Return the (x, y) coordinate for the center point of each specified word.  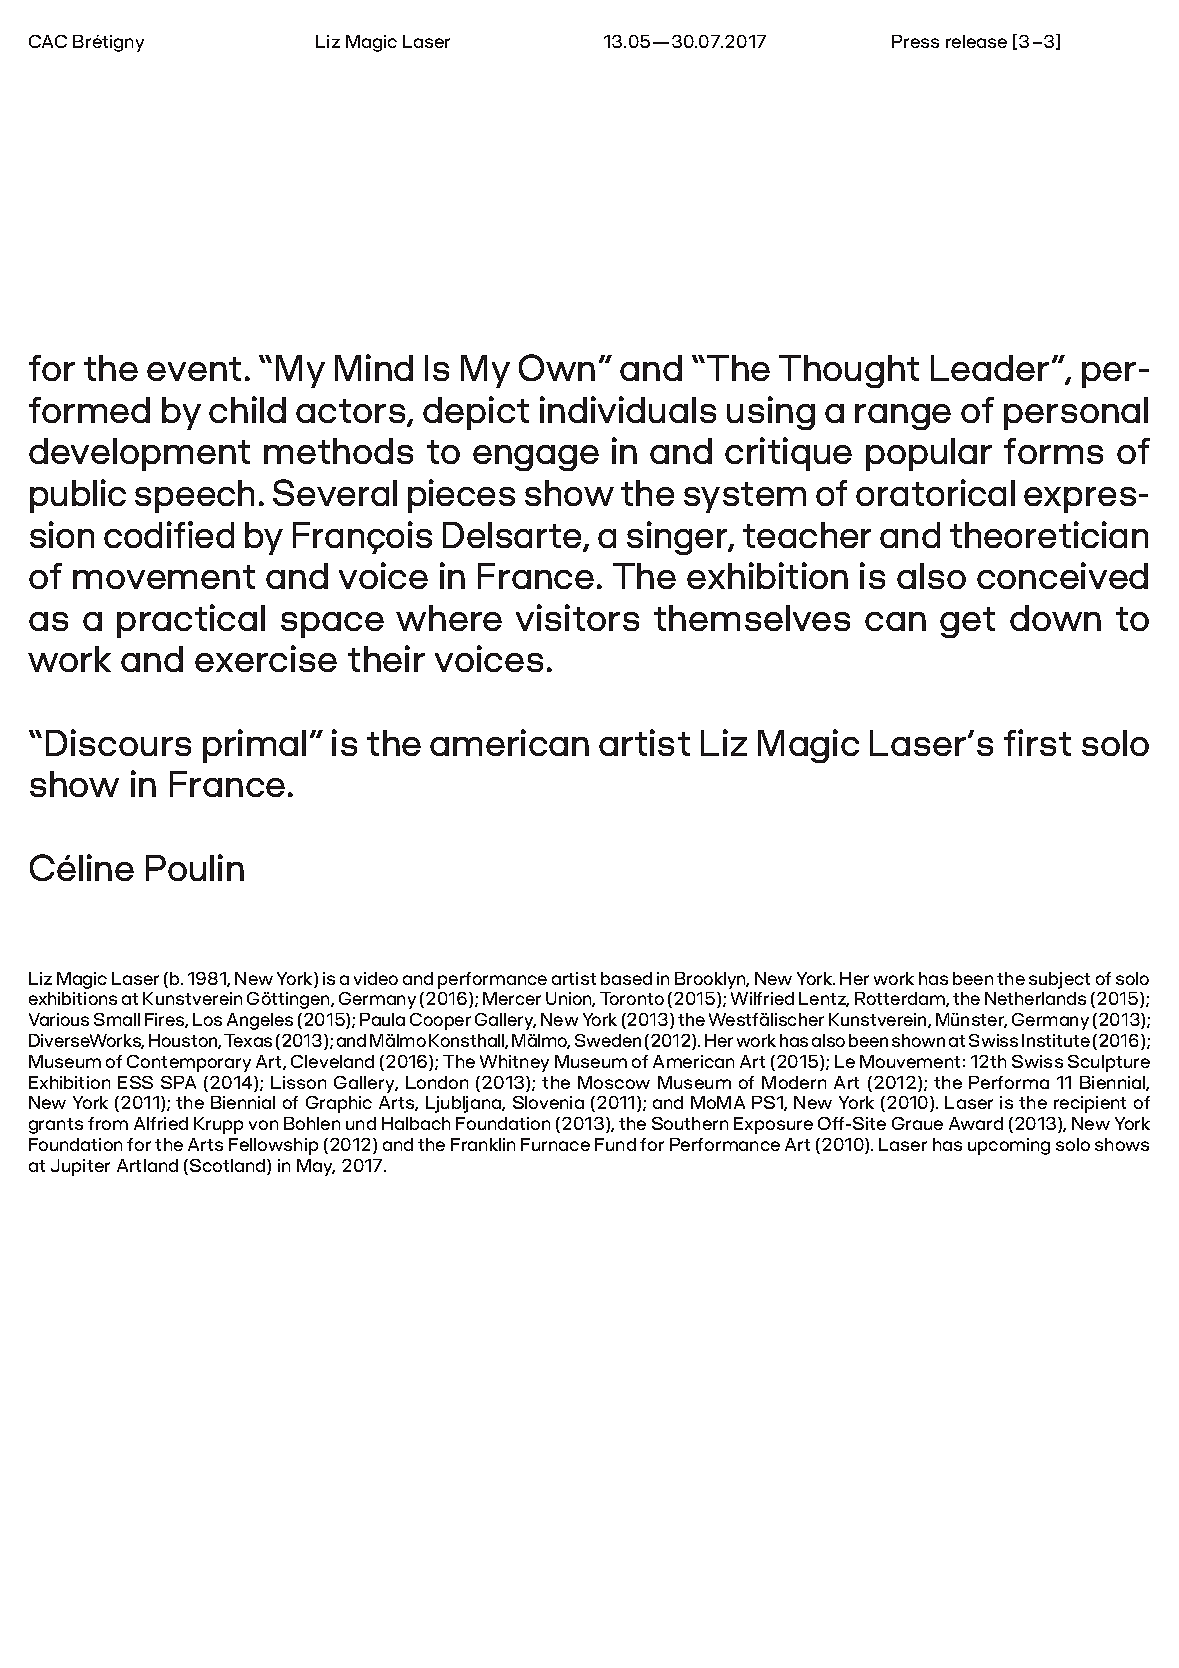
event (194, 369)
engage (536, 458)
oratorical (935, 492)
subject (1059, 980)
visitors (577, 617)
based (626, 978)
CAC (48, 41)
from (108, 1123)
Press (915, 41)
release (976, 41)
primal (254, 746)
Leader (990, 368)
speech (194, 496)
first (1037, 742)
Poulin (195, 867)
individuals (628, 409)
